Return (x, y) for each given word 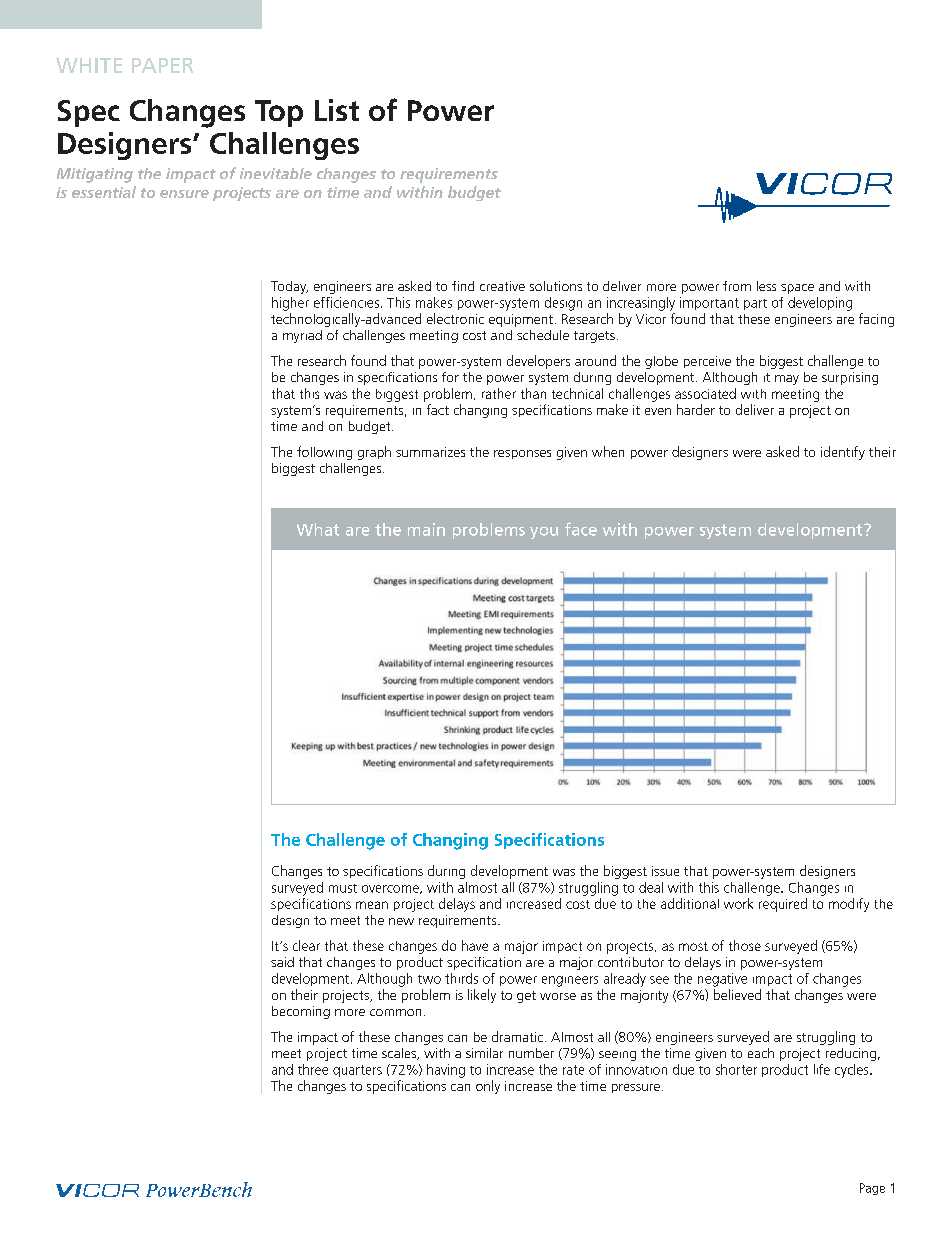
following (324, 453)
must (343, 888)
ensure (184, 194)
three (313, 1069)
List (337, 110)
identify (843, 453)
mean (372, 905)
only (488, 1087)
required (783, 905)
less (766, 286)
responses (522, 454)
